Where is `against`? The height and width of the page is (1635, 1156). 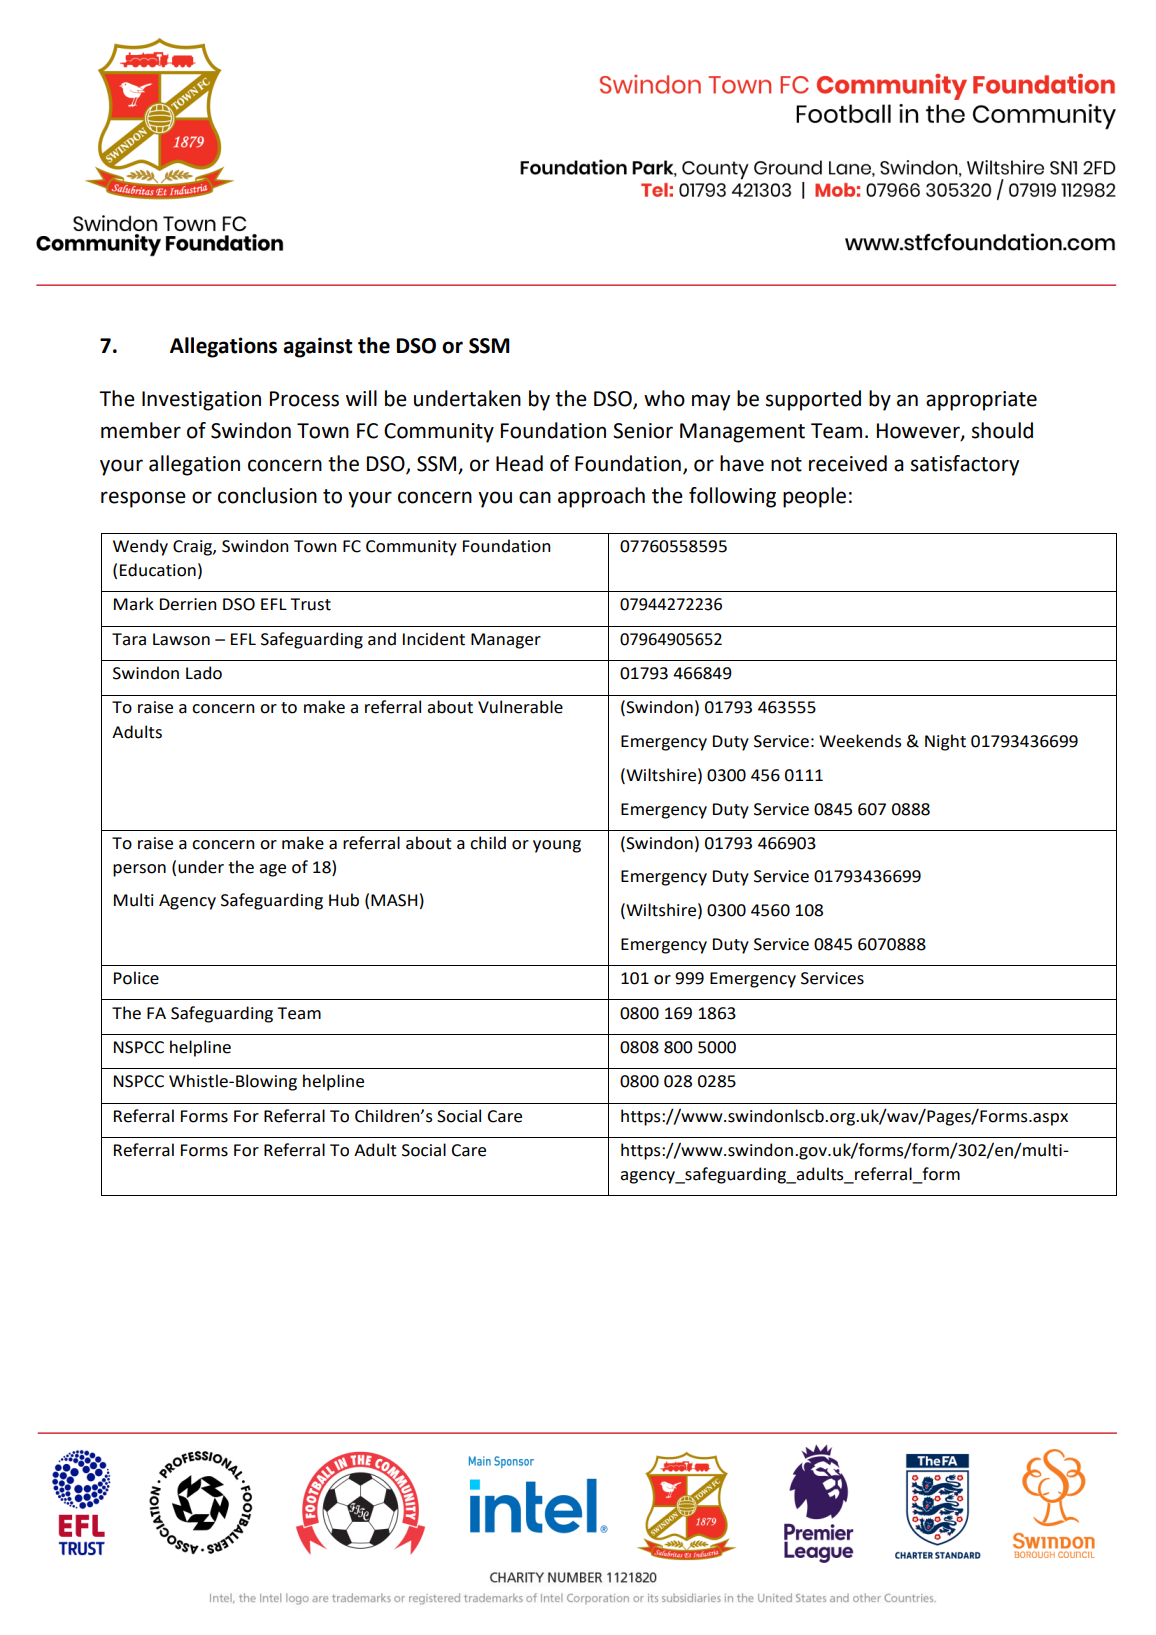
against is located at coordinates (318, 347).
